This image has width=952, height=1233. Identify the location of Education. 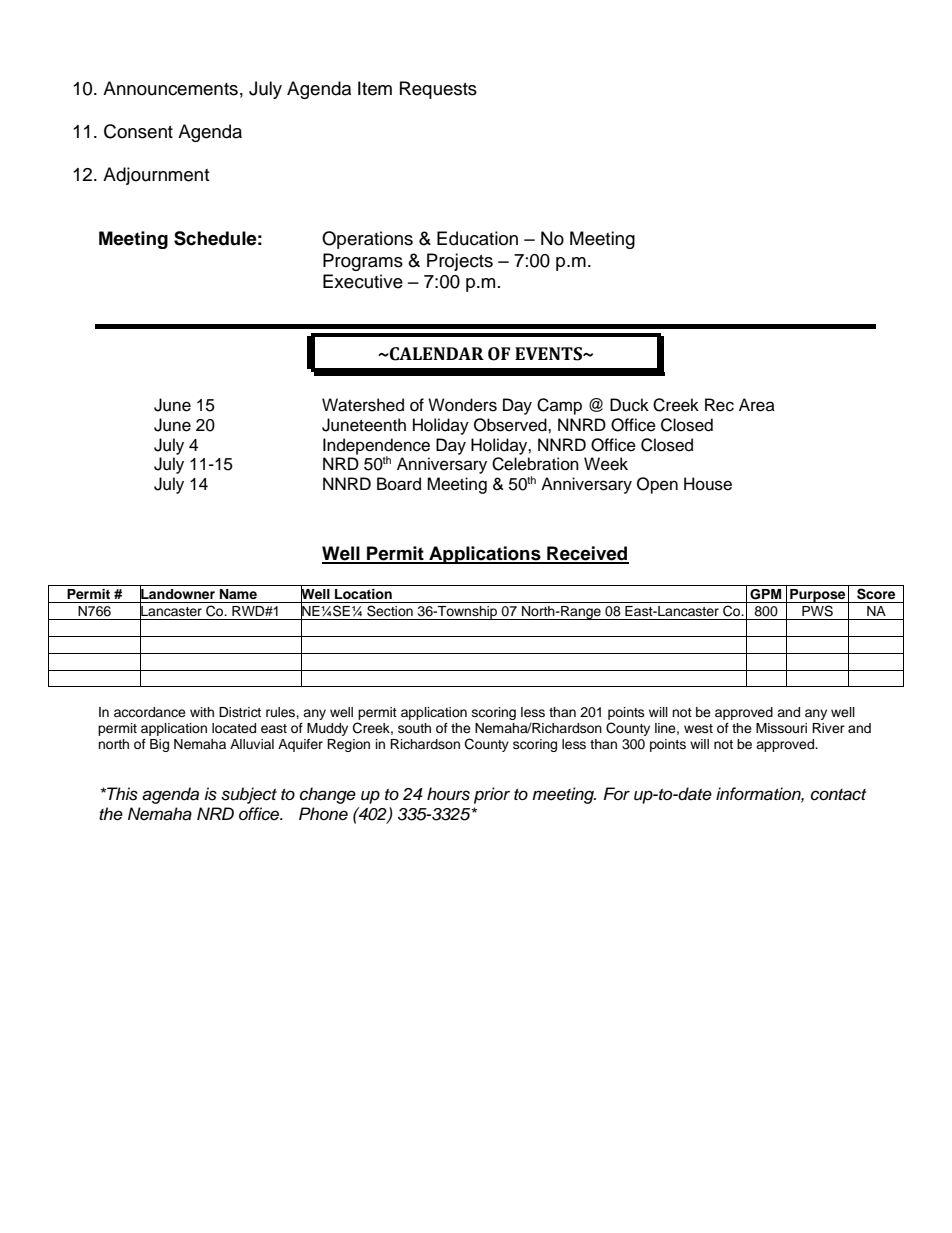
(477, 238).
